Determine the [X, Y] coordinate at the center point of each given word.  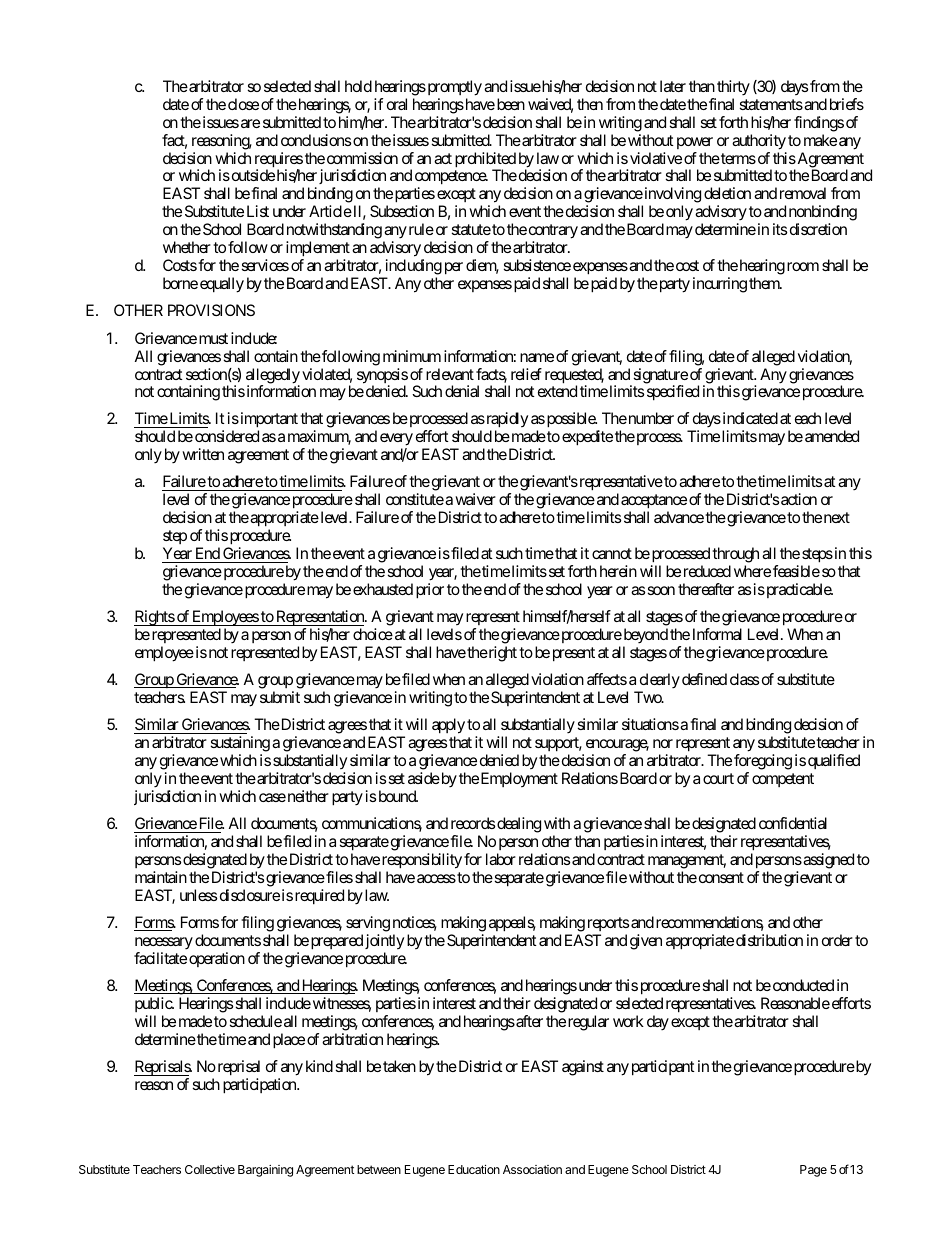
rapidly [506, 421]
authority [759, 142]
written [203, 454]
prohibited [485, 161]
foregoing [763, 763]
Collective [210, 1169]
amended [832, 436]
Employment [519, 779]
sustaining [240, 745]
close [243, 104]
